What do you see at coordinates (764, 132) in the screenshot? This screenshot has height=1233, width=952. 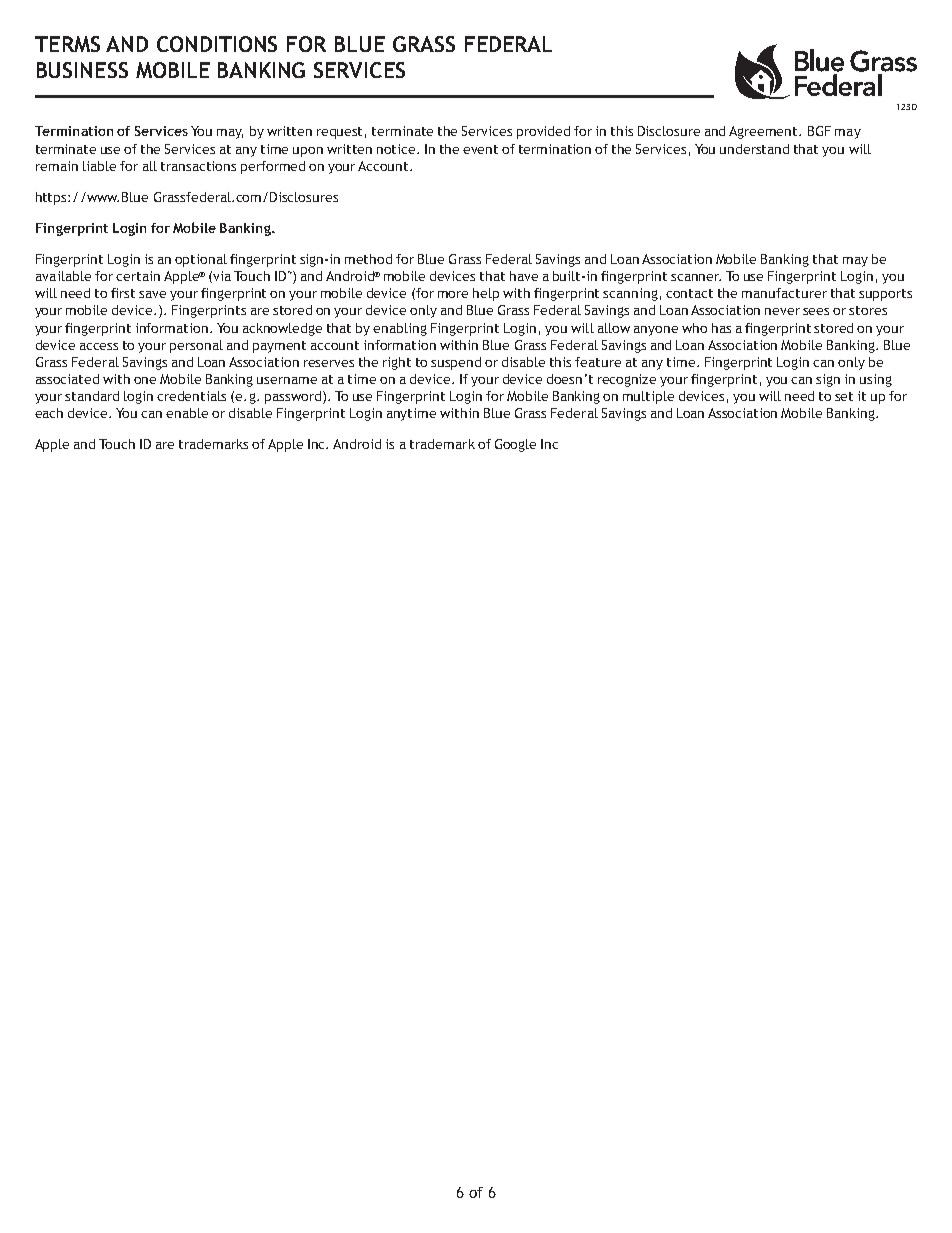 I see `Agreement` at bounding box center [764, 132].
